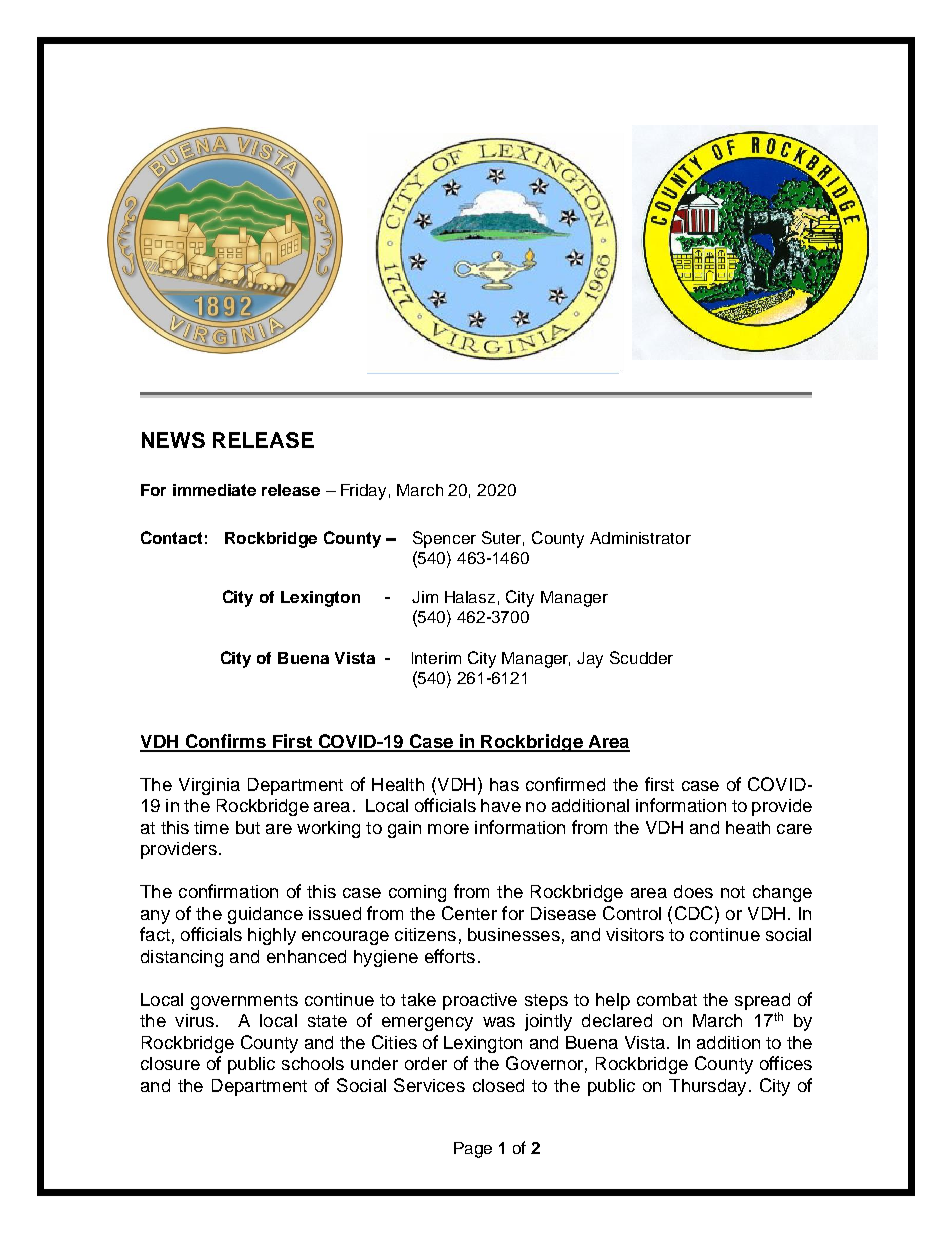 This screenshot has width=952, height=1233. I want to click on closure, so click(170, 1063).
